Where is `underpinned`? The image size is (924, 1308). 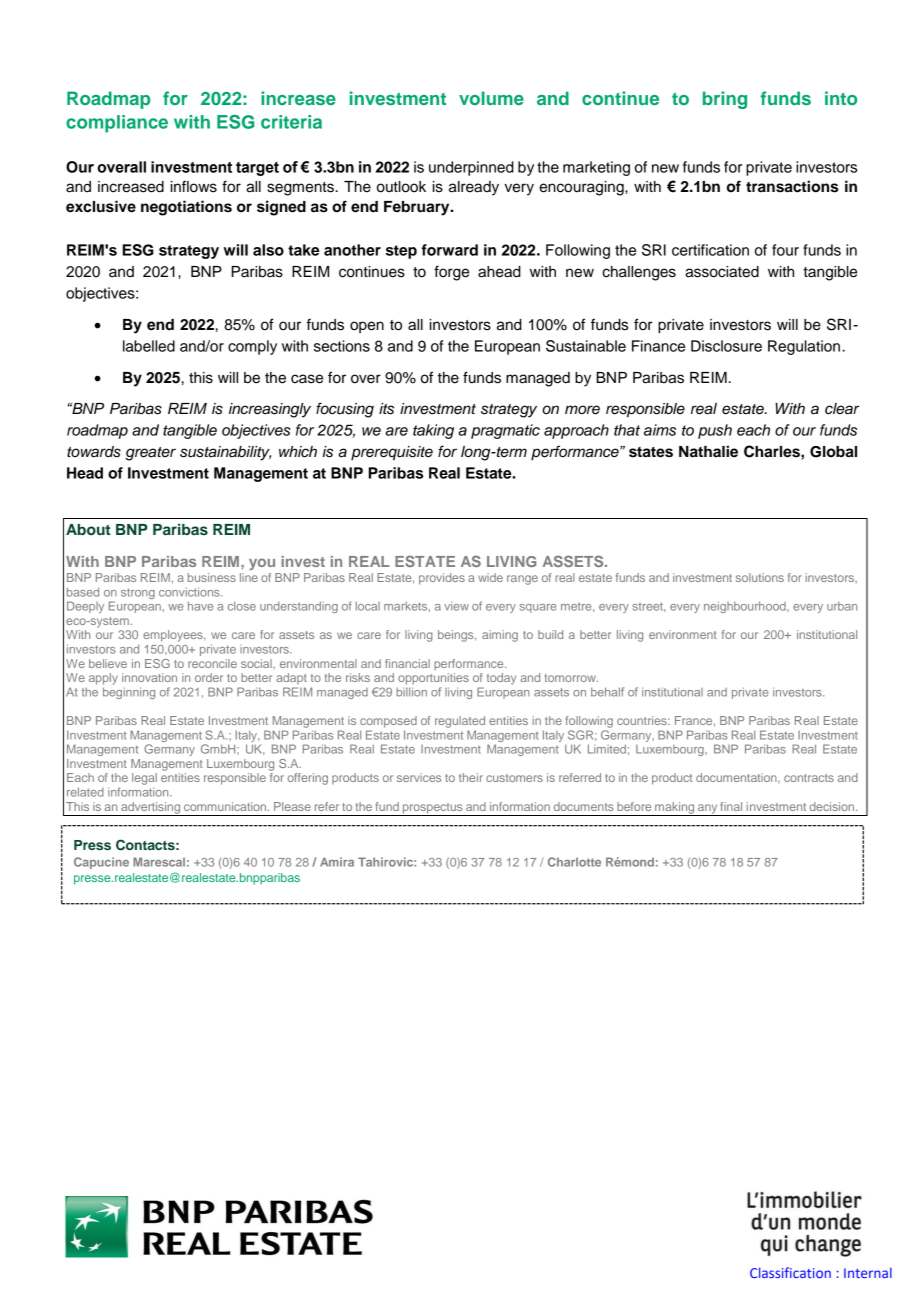 underpinned is located at coordinates (471, 168).
